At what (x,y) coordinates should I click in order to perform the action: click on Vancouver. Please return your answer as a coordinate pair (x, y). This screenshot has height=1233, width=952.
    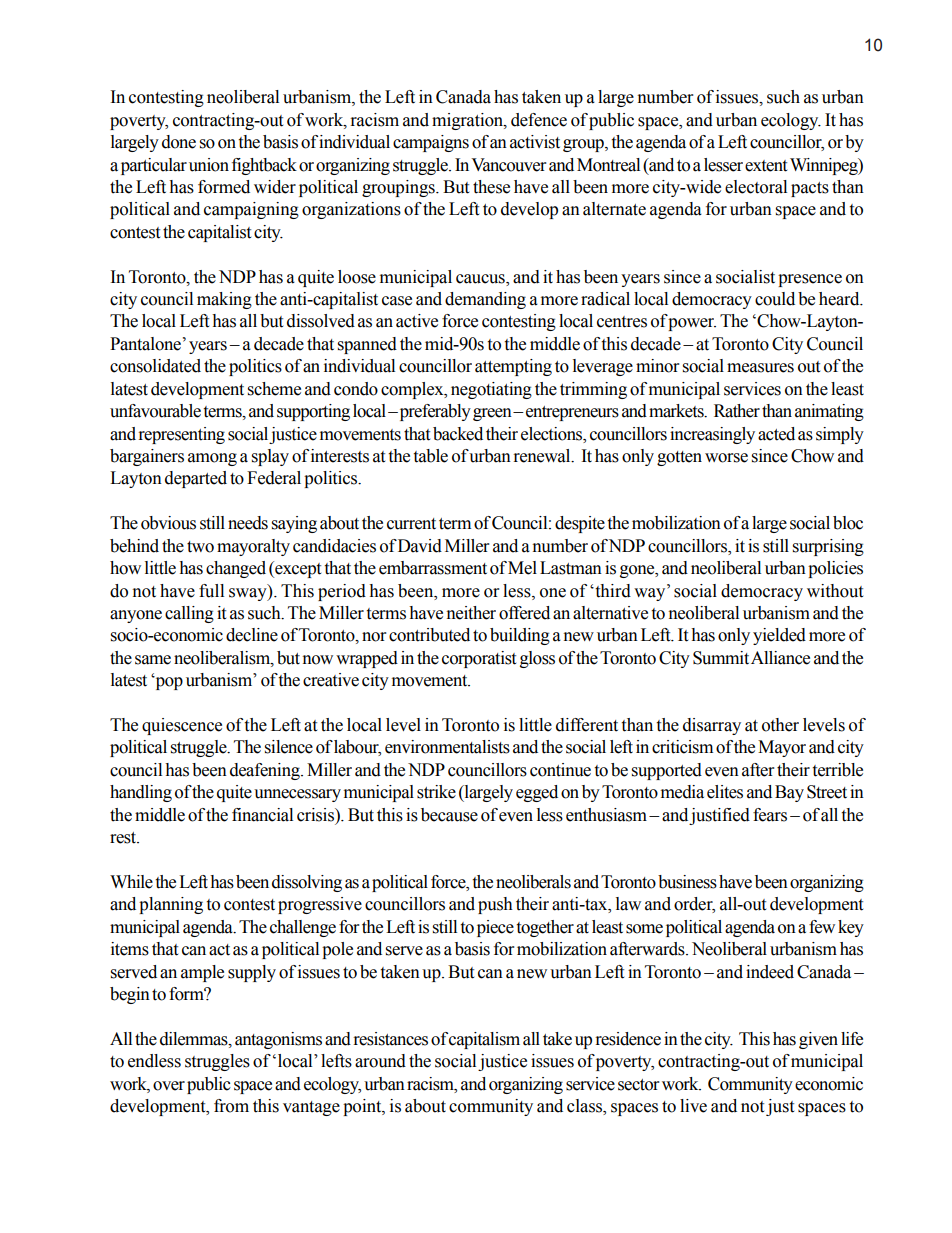
    Looking at the image, I should click on (508, 165).
